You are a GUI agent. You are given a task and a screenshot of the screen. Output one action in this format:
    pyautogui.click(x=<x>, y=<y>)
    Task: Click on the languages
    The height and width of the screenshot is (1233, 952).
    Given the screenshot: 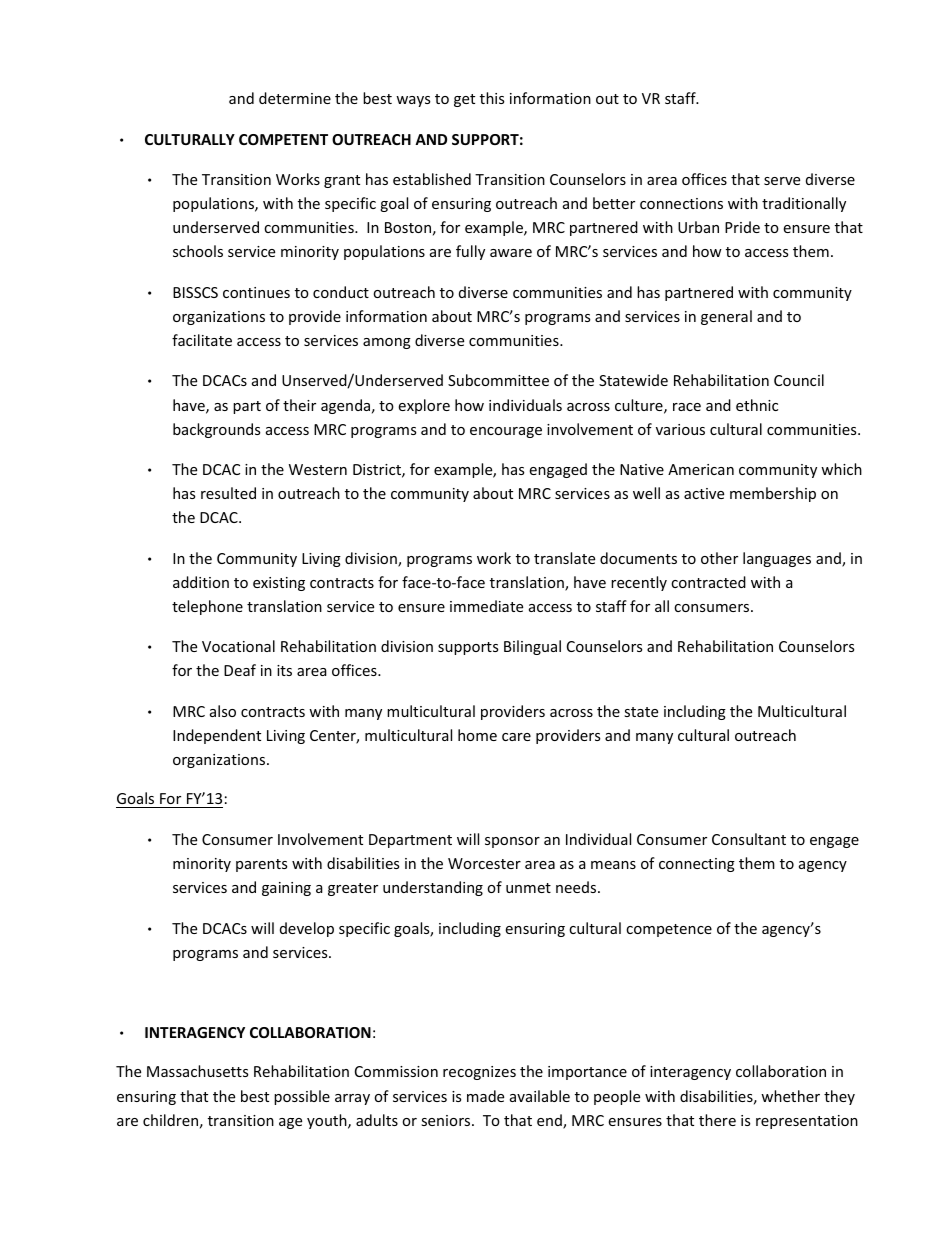 What is the action you would take?
    pyautogui.click(x=777, y=559)
